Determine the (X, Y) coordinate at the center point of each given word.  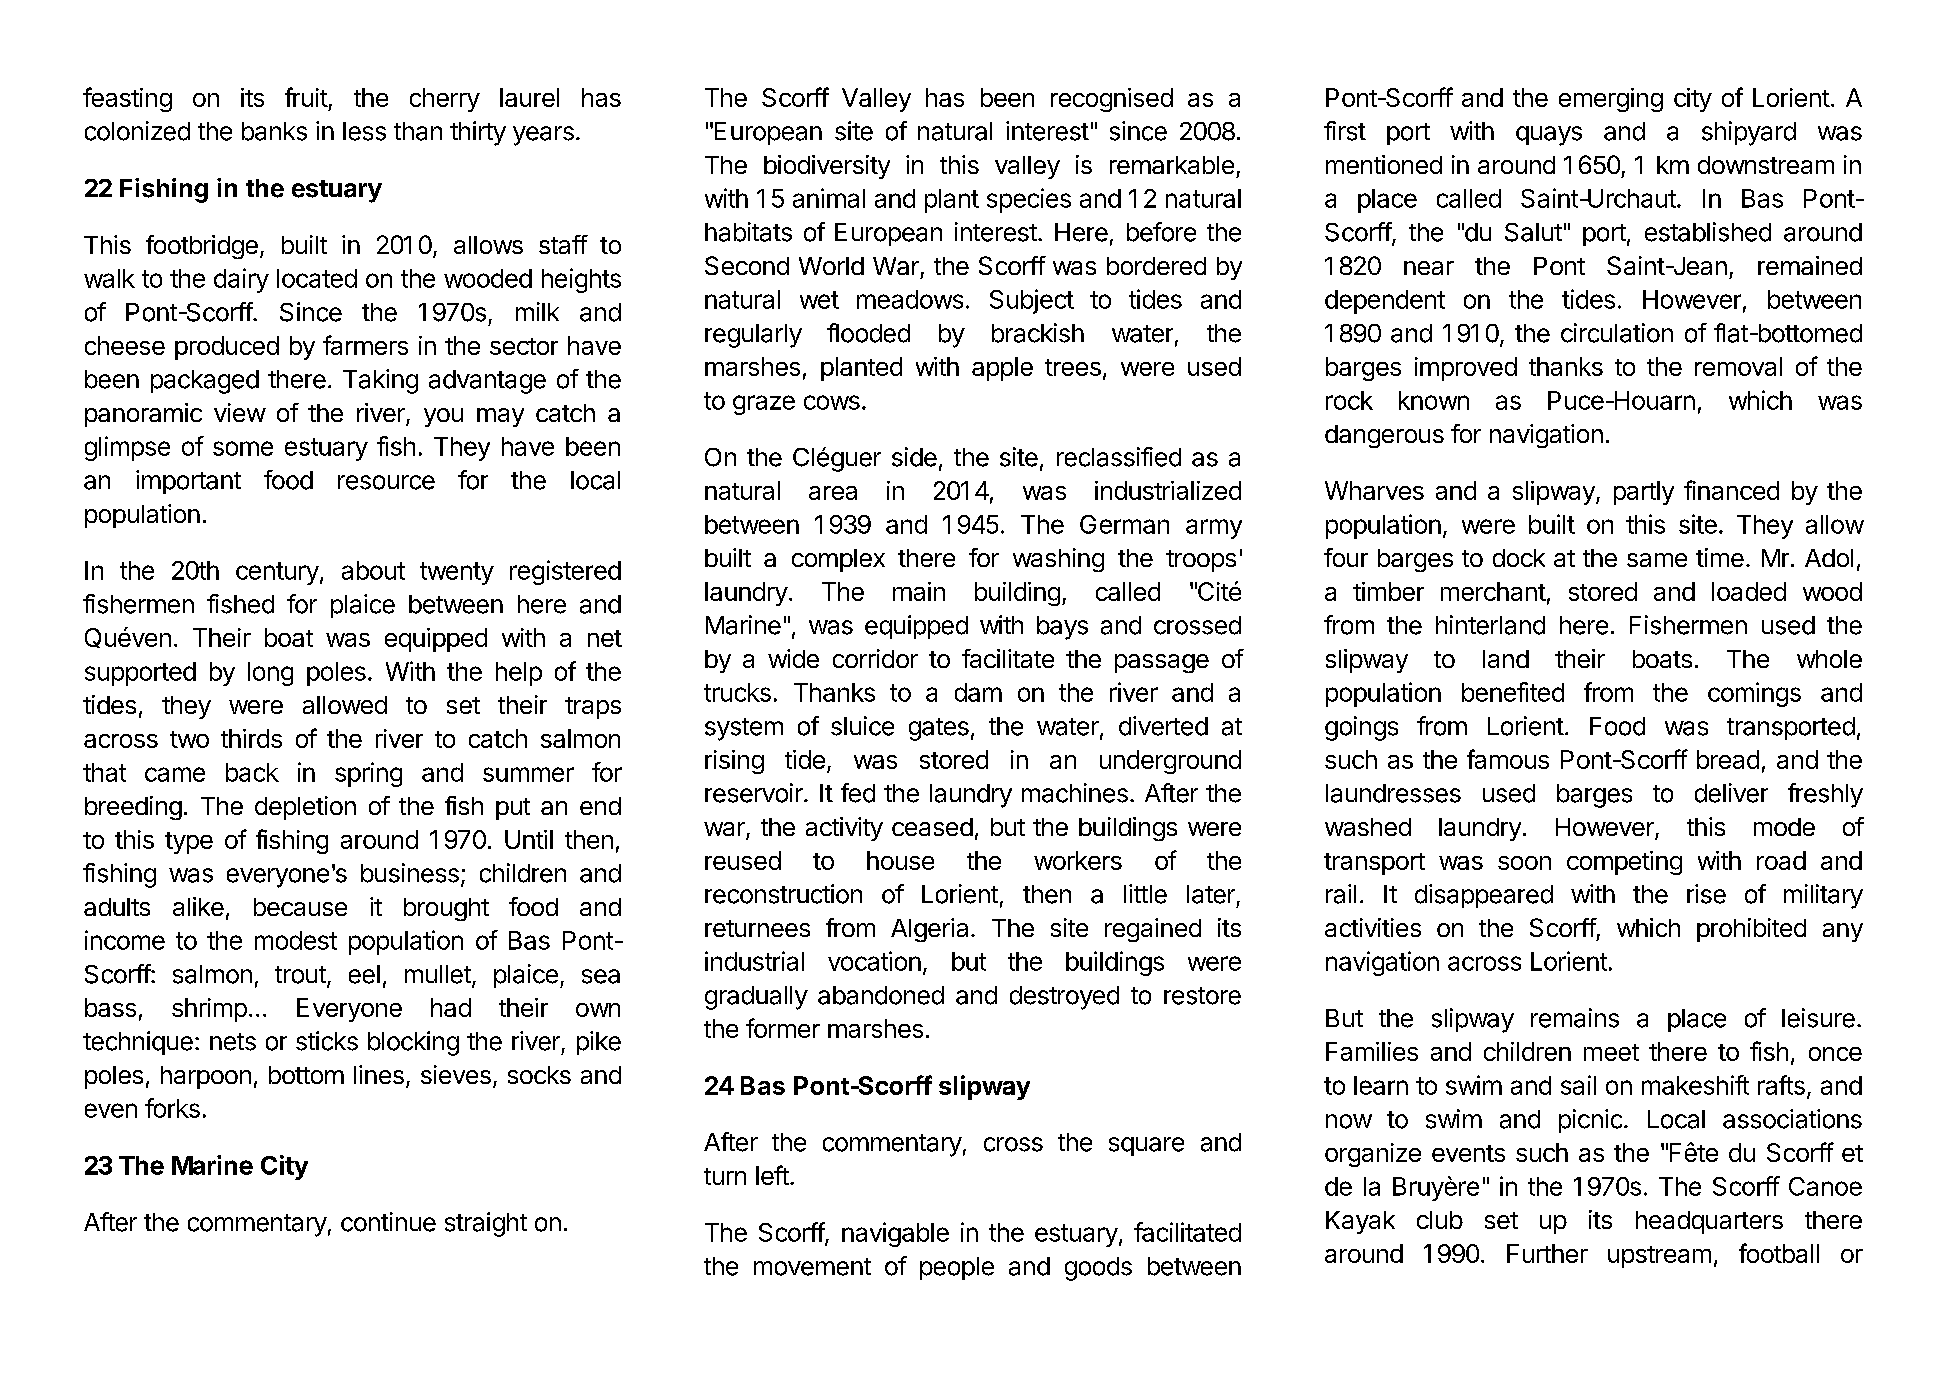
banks (274, 131)
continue (388, 1222)
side (914, 457)
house (900, 860)
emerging (1611, 100)
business (410, 873)
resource (386, 482)
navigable (895, 1234)
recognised (1112, 100)
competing (1624, 863)
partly (1644, 493)
